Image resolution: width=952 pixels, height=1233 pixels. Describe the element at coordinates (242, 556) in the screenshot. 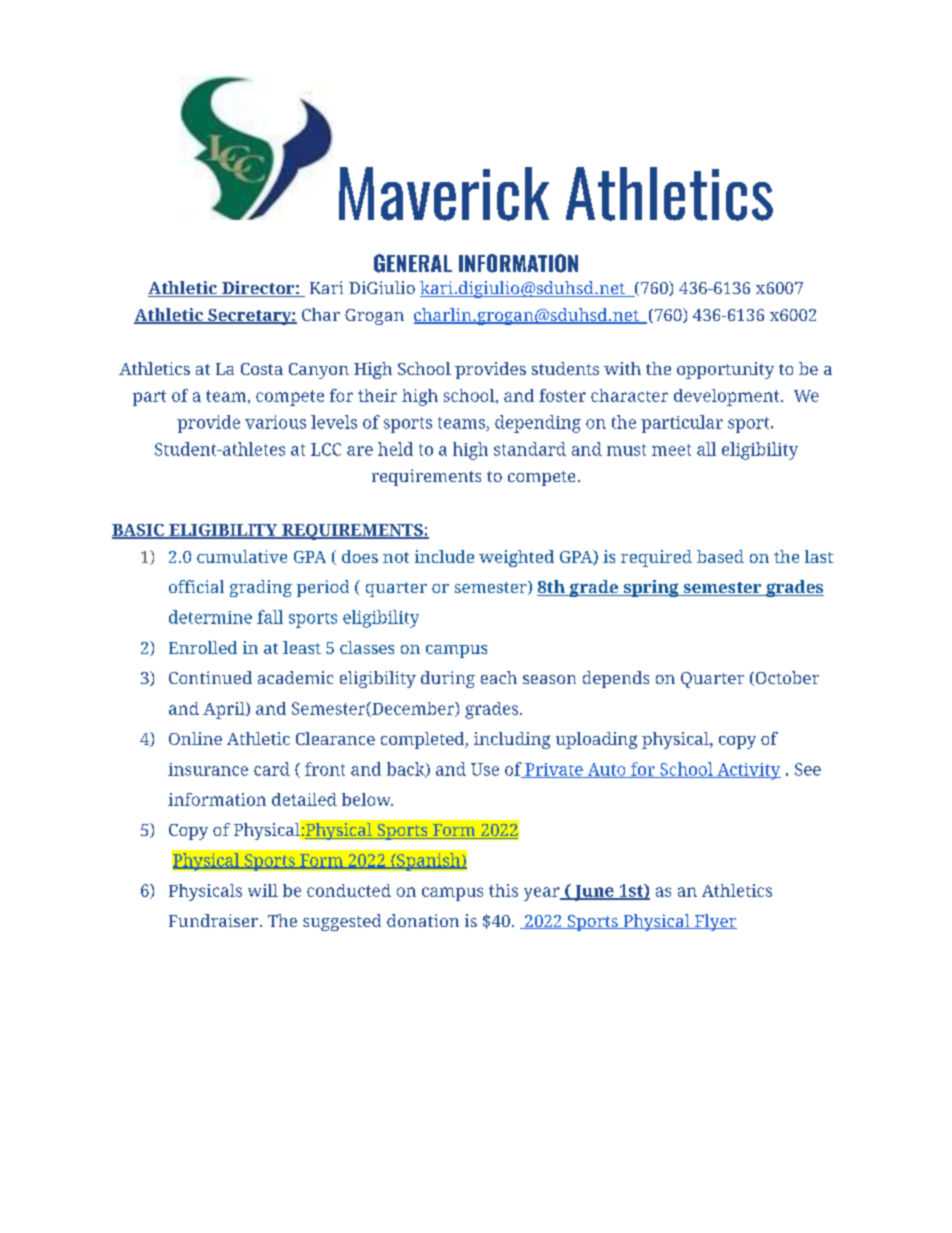

I see `cumulative` at that location.
